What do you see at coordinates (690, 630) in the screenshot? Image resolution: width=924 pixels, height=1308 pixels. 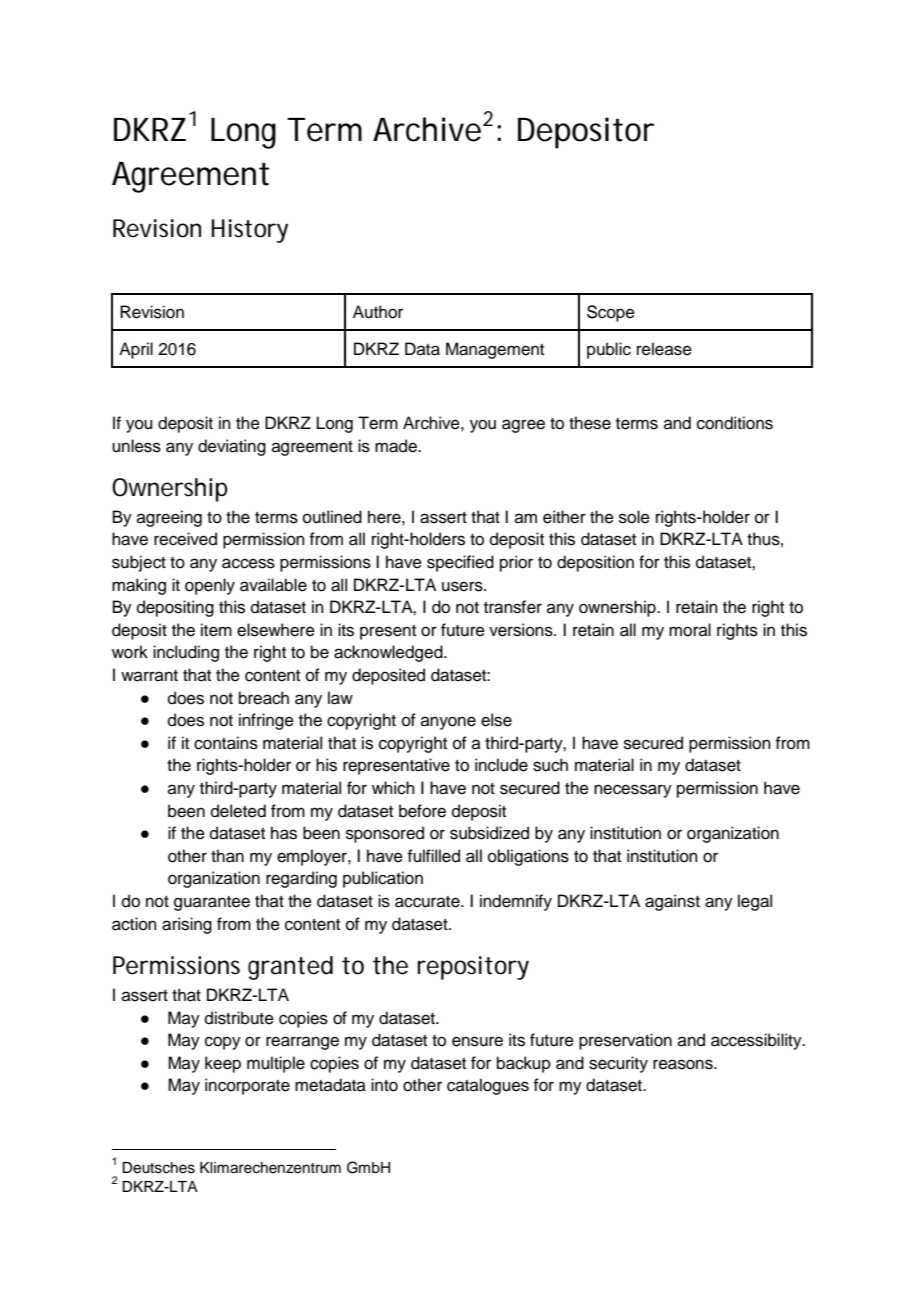 I see `moral` at bounding box center [690, 630].
